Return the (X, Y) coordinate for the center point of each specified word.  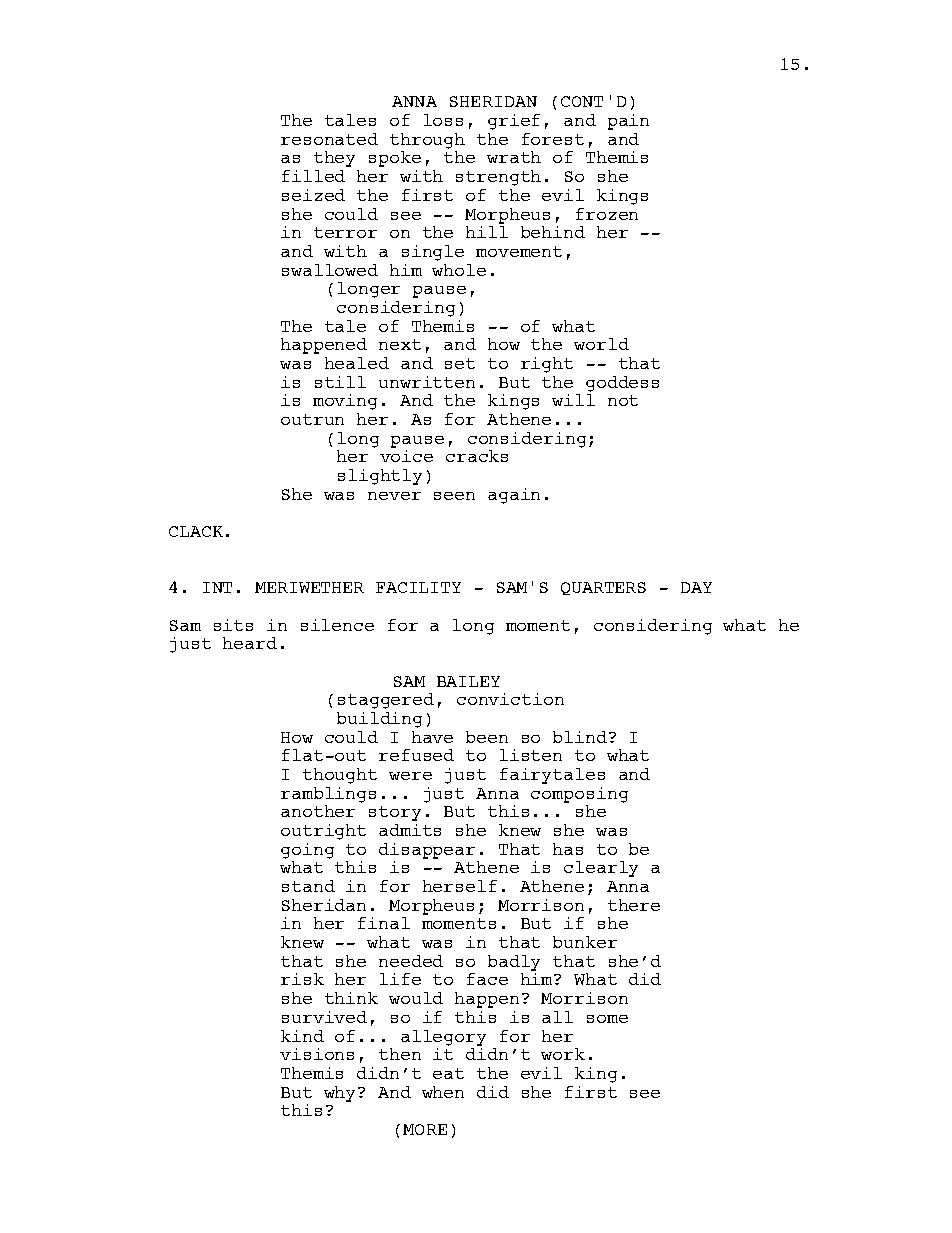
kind (302, 1036)
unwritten (427, 382)
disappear (427, 851)
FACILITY (418, 587)
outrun (312, 419)
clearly (601, 869)
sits (233, 625)
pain (628, 122)
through (427, 141)
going (307, 851)
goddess (622, 384)
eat (448, 1073)
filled (313, 176)
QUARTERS (603, 588)
